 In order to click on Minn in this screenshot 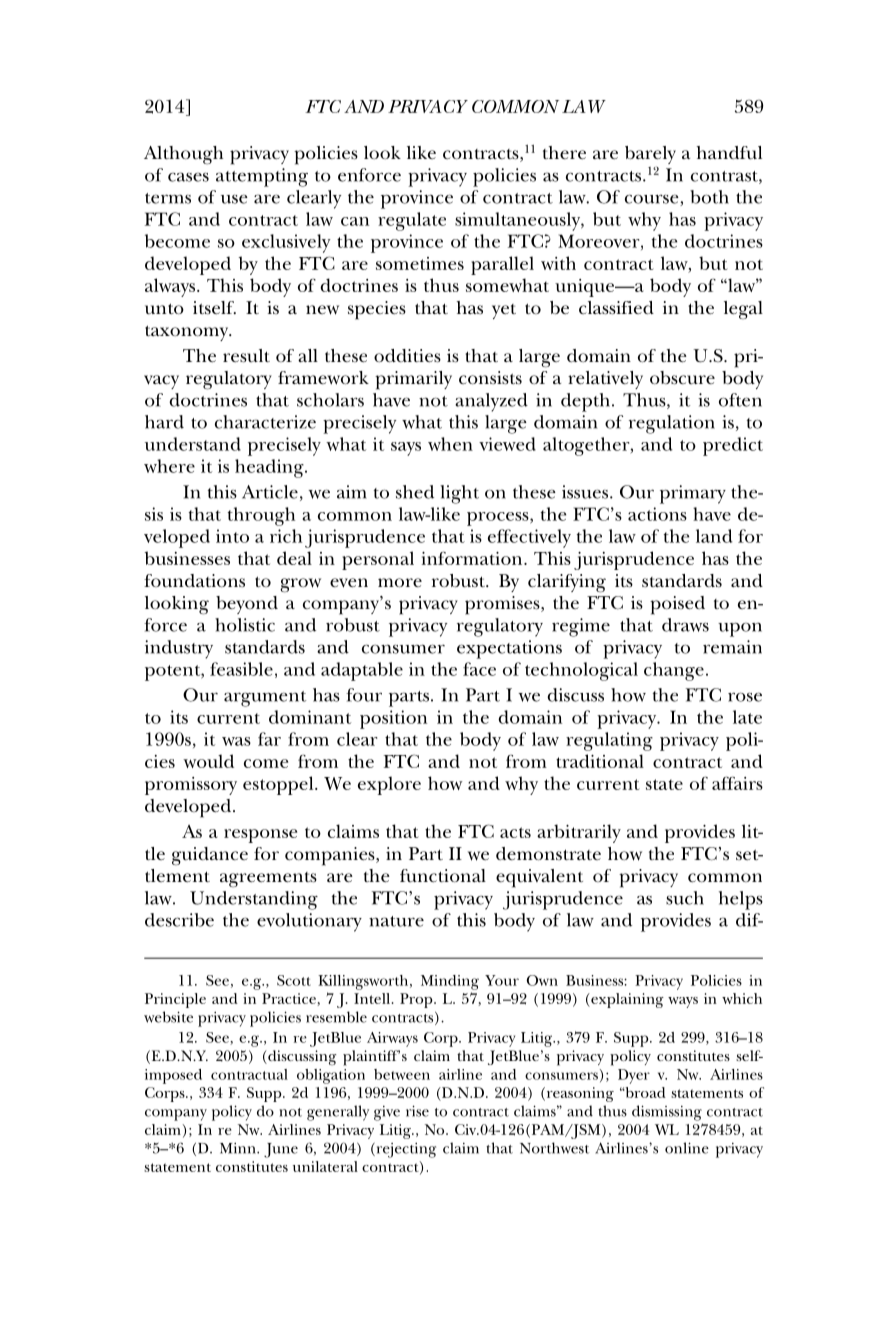, I will do `click(239, 1148)`.
